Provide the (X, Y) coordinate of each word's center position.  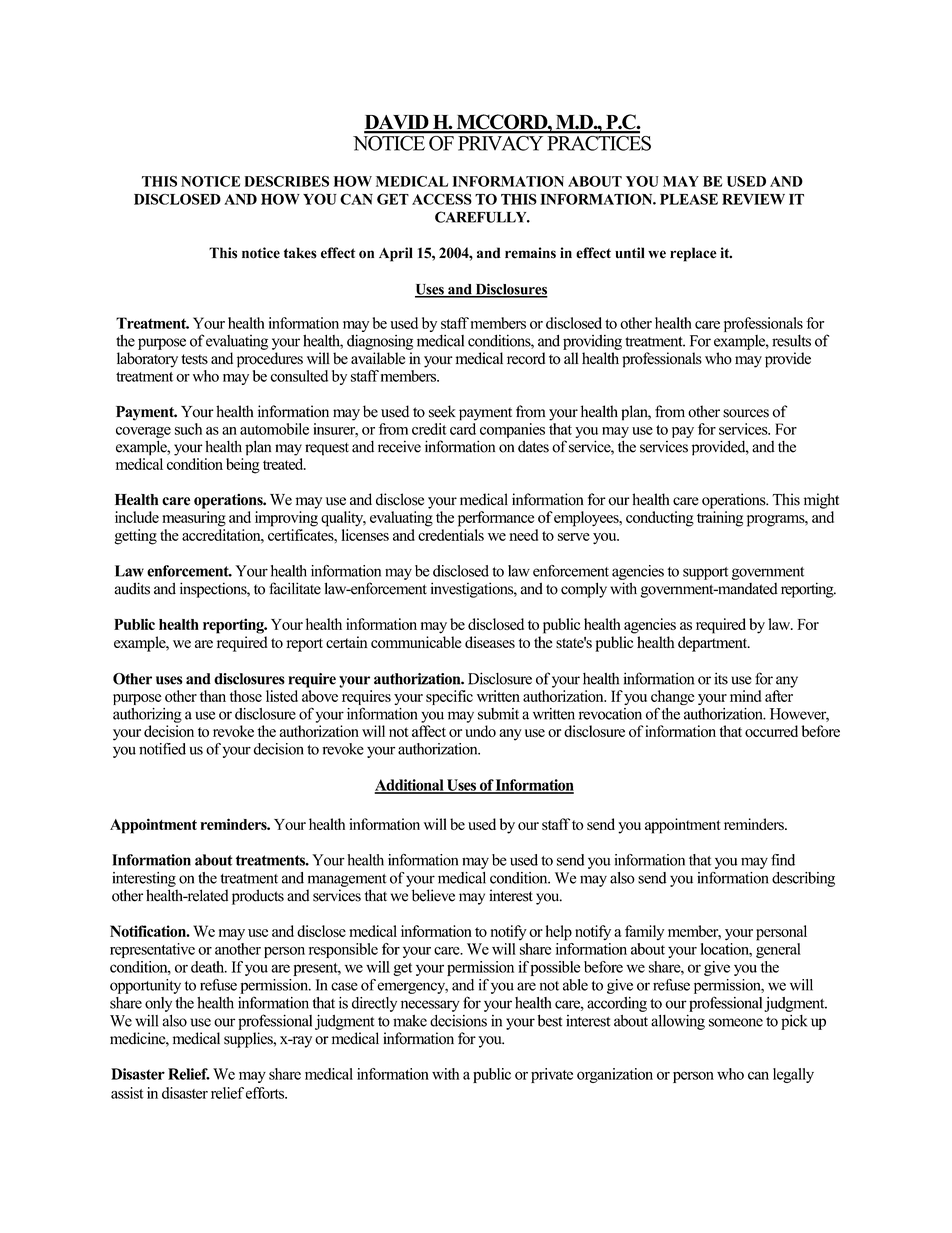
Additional (410, 786)
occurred (771, 731)
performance (496, 519)
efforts (266, 1093)
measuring (194, 519)
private (552, 1075)
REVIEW (753, 199)
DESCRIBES (286, 181)
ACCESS (442, 199)
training (720, 519)
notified (162, 749)
